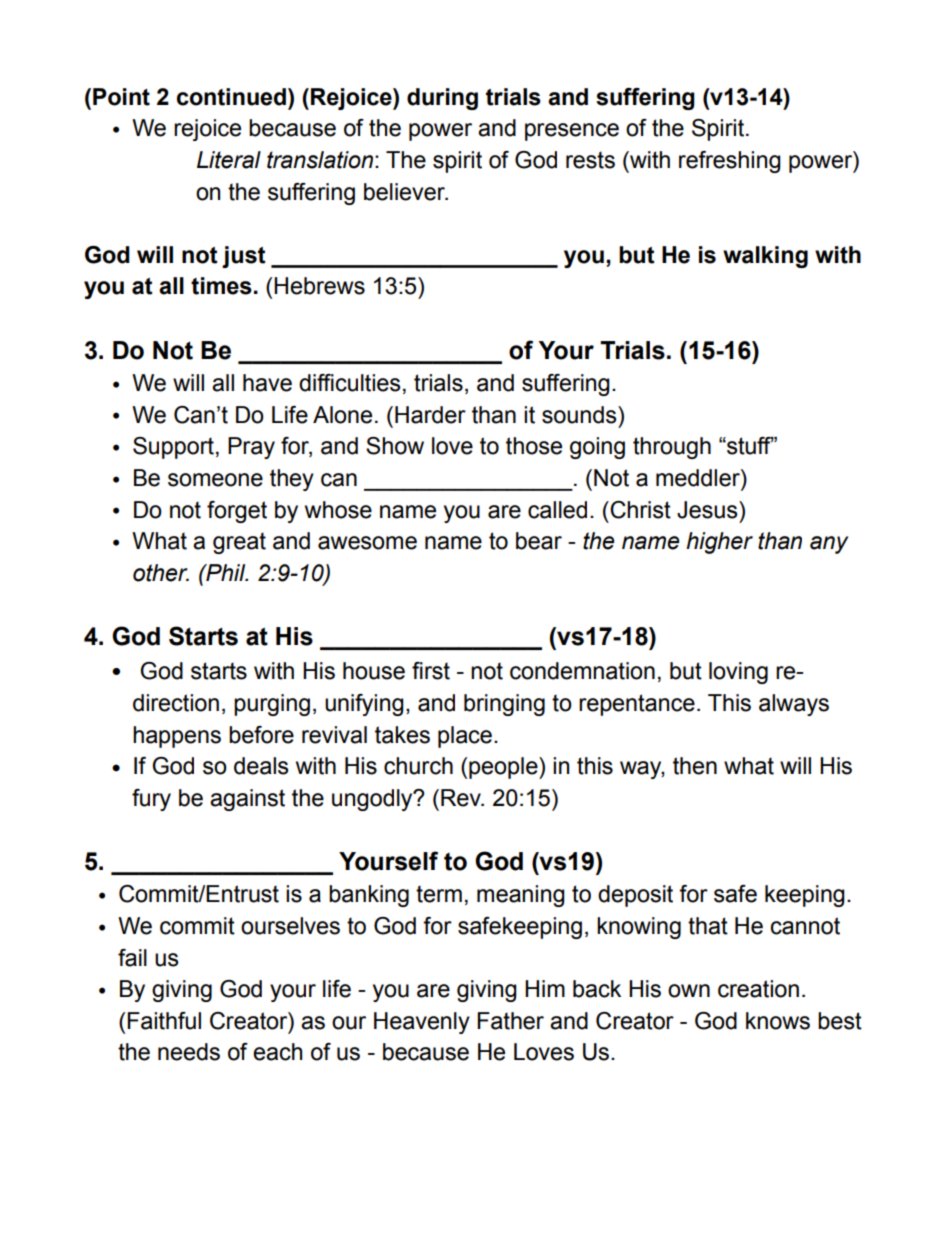 This document has width=952, height=1233. Describe the element at coordinates (510, 1021) in the document. I see `Father` at that location.
